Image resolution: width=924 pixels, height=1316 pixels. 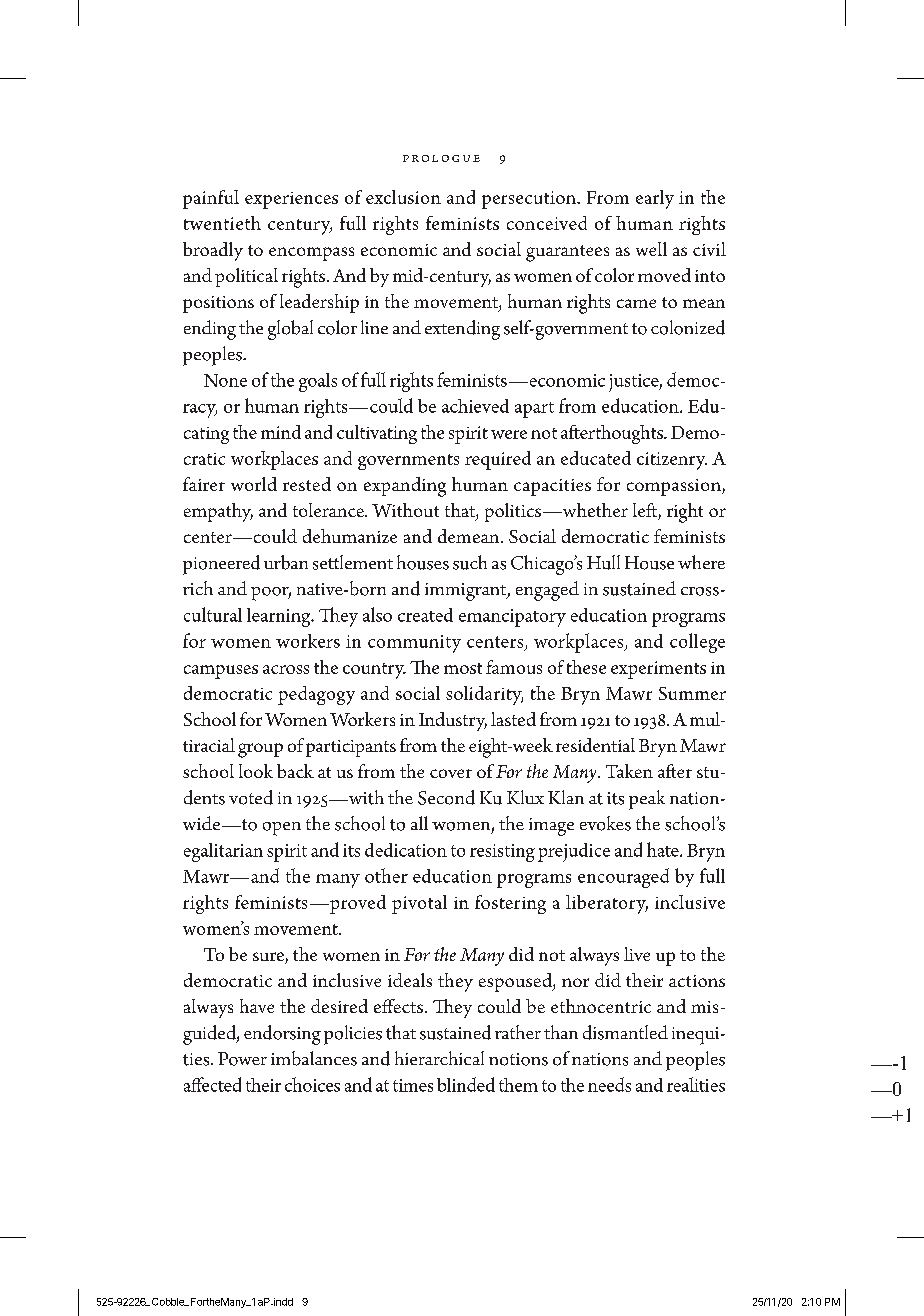 What do you see at coordinates (439, 1058) in the image?
I see `hierarchical` at bounding box center [439, 1058].
